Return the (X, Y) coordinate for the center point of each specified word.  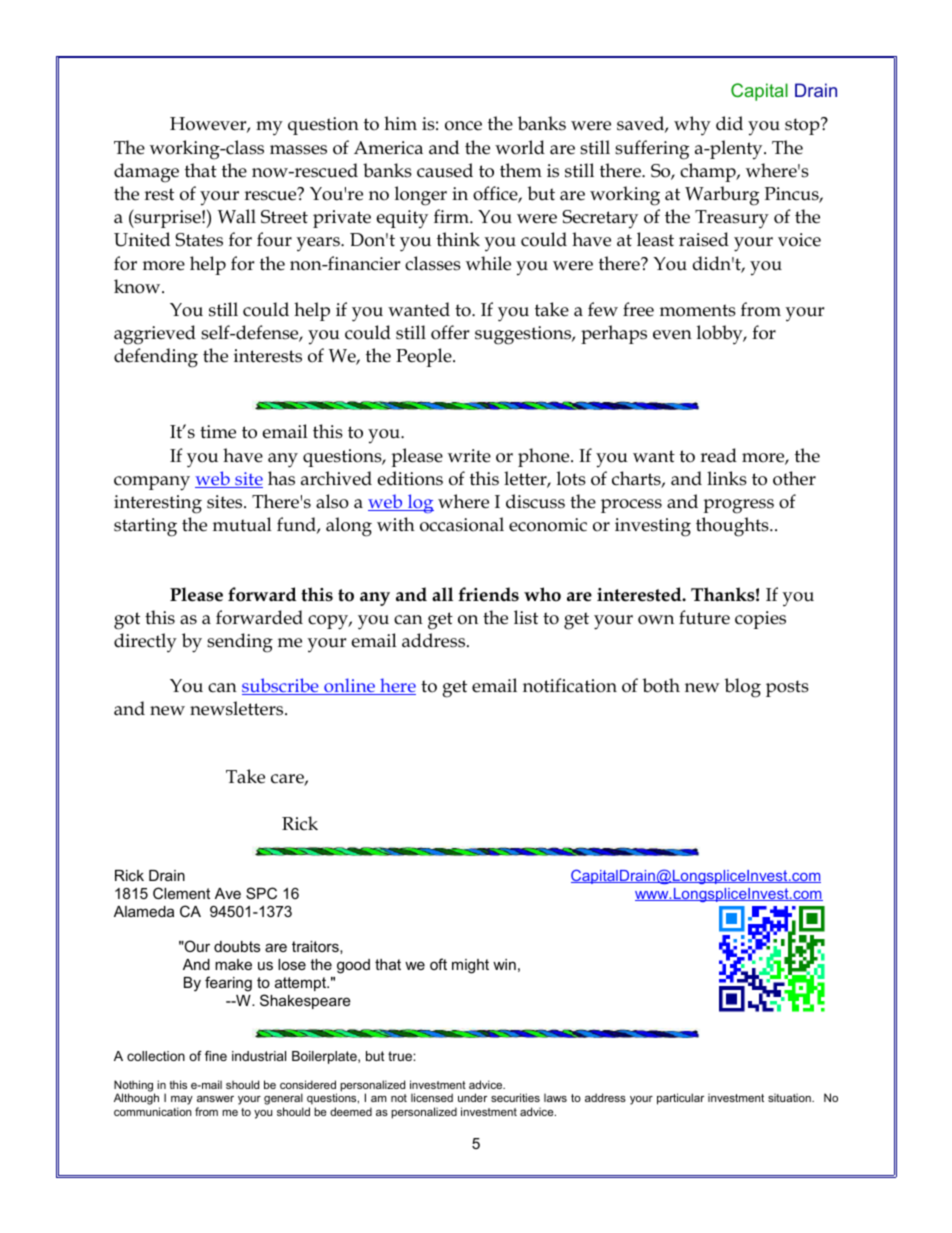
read (718, 455)
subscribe (281, 686)
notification (570, 685)
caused (445, 170)
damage (146, 173)
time (218, 432)
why (692, 126)
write (469, 456)
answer (215, 1099)
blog (742, 688)
